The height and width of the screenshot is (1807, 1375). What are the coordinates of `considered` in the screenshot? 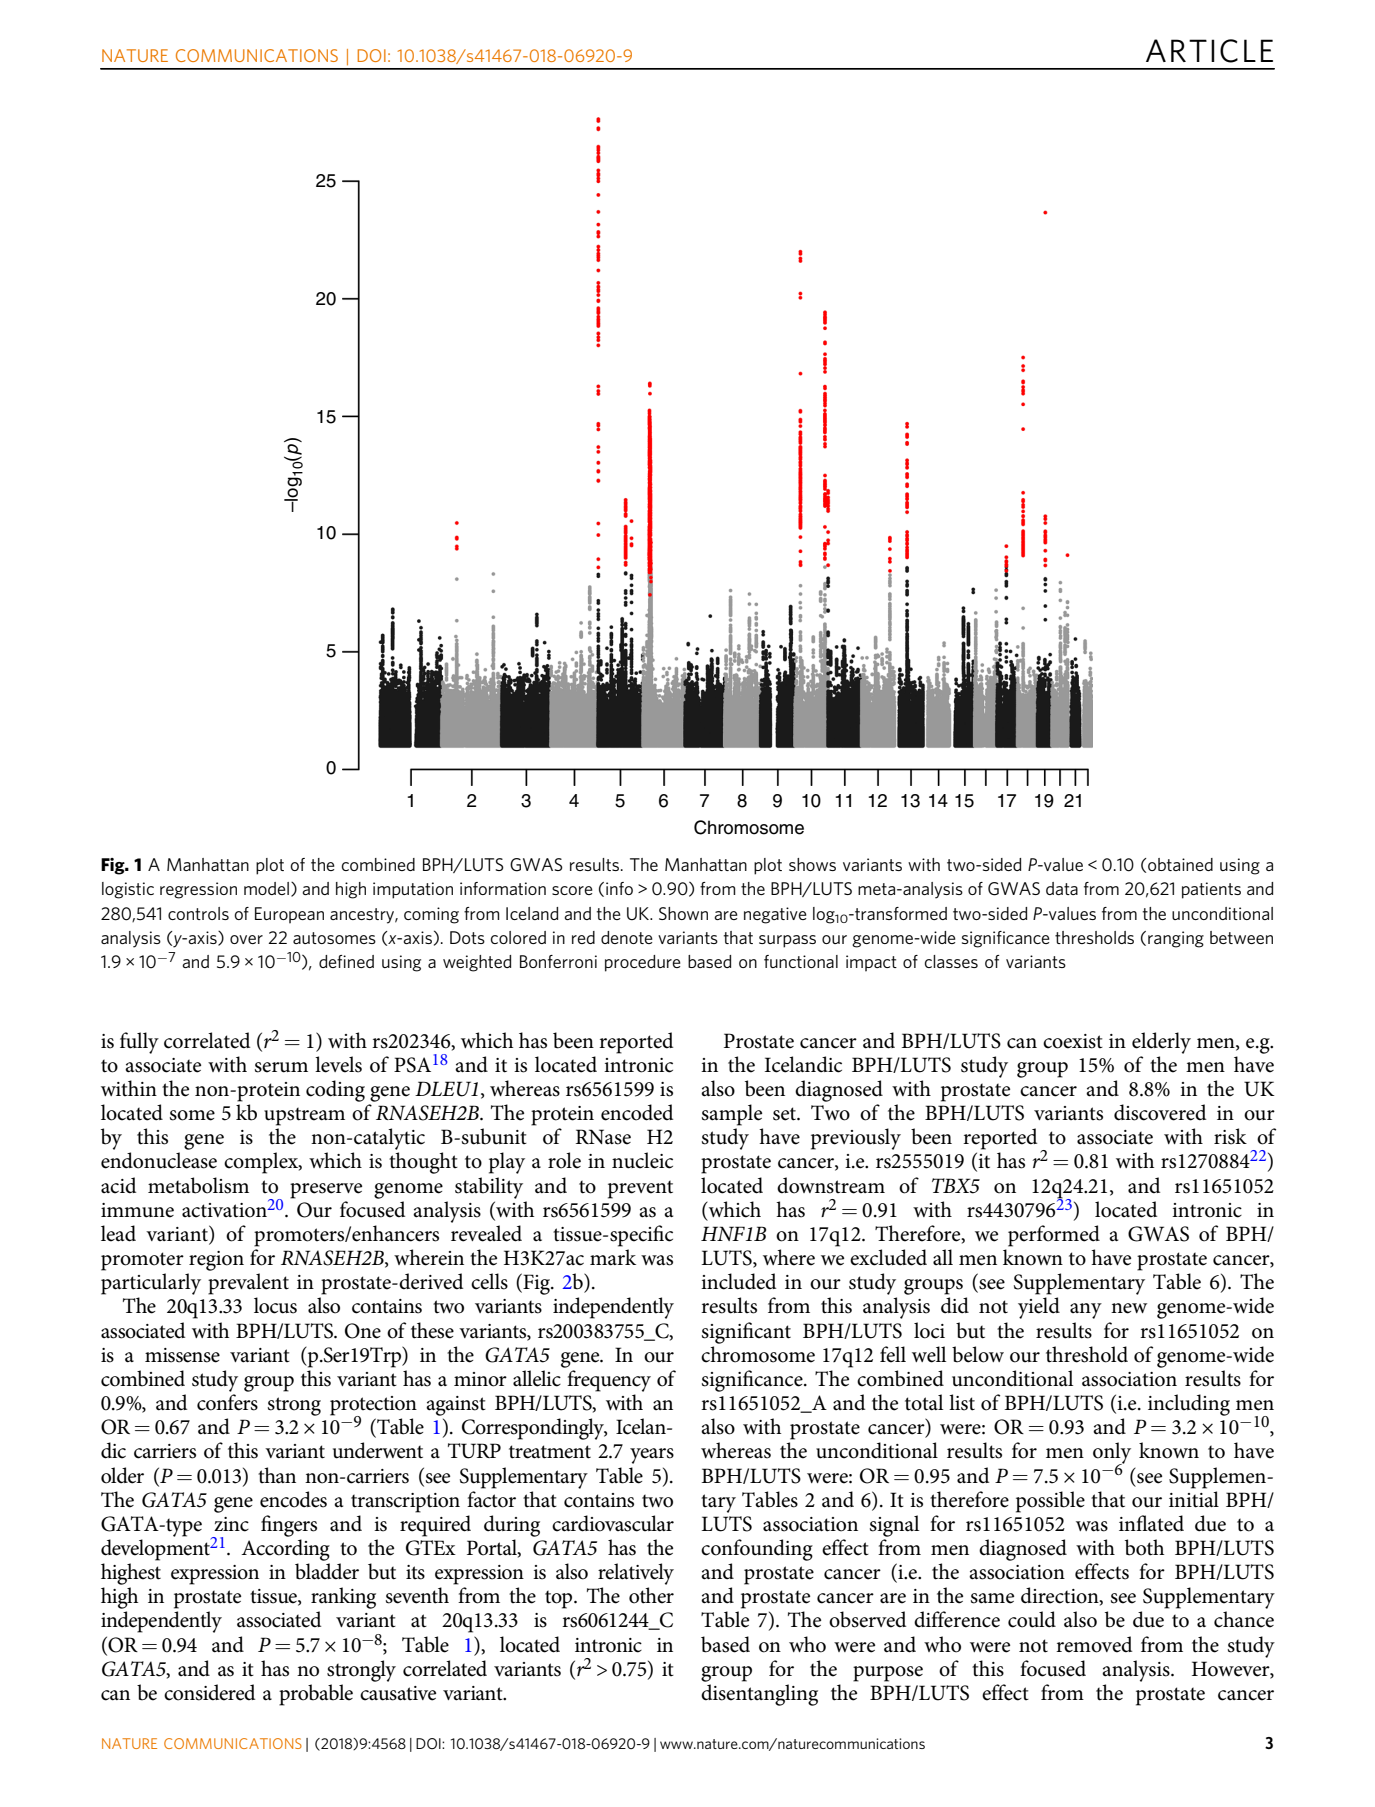 It's located at (209, 1692).
